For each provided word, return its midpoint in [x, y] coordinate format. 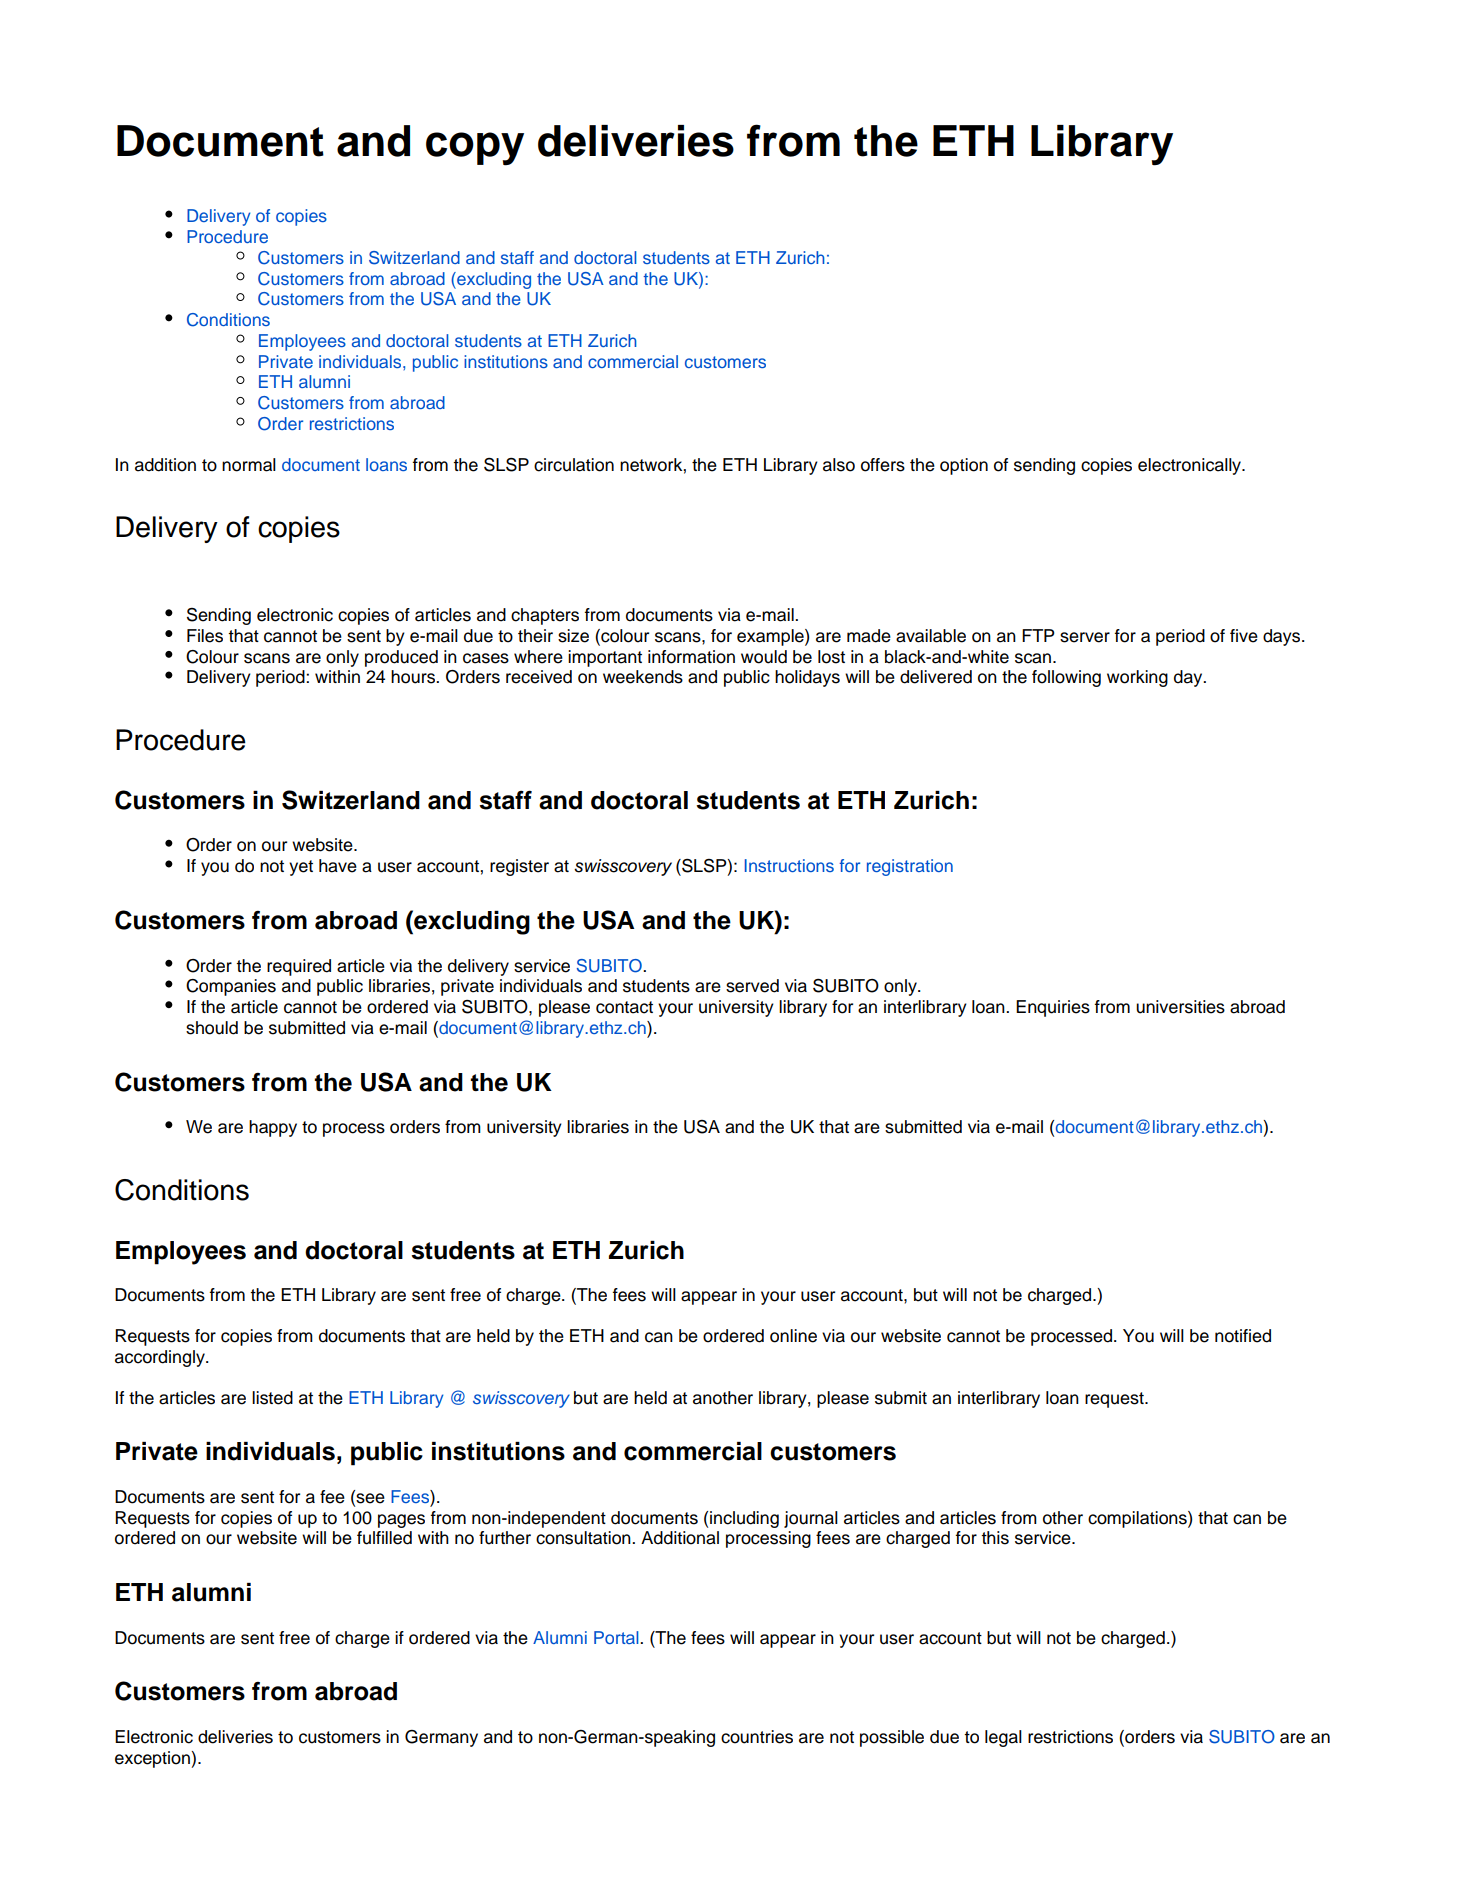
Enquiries [1053, 1008]
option [964, 466]
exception [153, 1759]
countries [757, 1737]
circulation [574, 465]
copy [475, 149]
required [299, 967]
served [752, 986]
